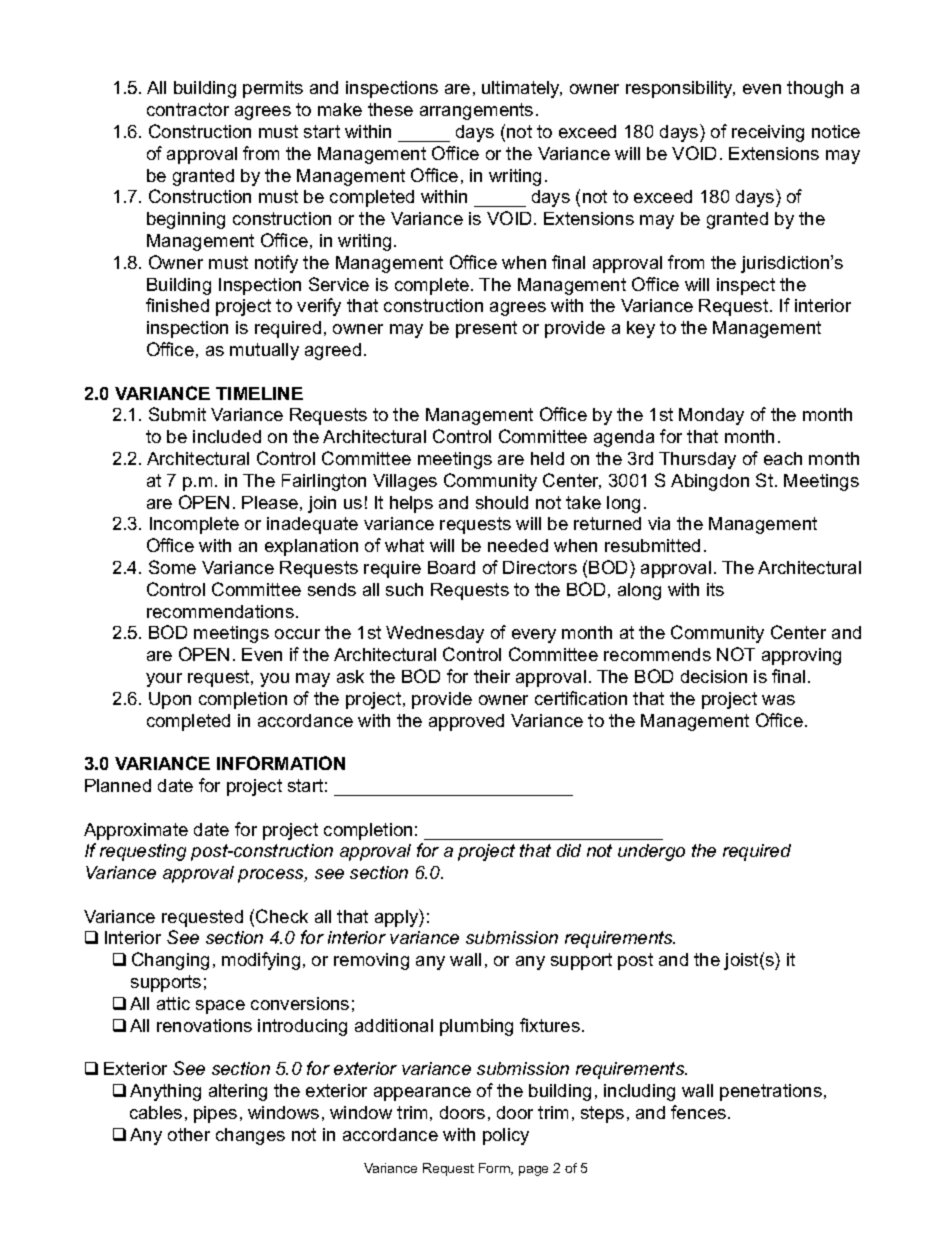 The width and height of the document is (952, 1233). I want to click on arrangements, so click(476, 111).
